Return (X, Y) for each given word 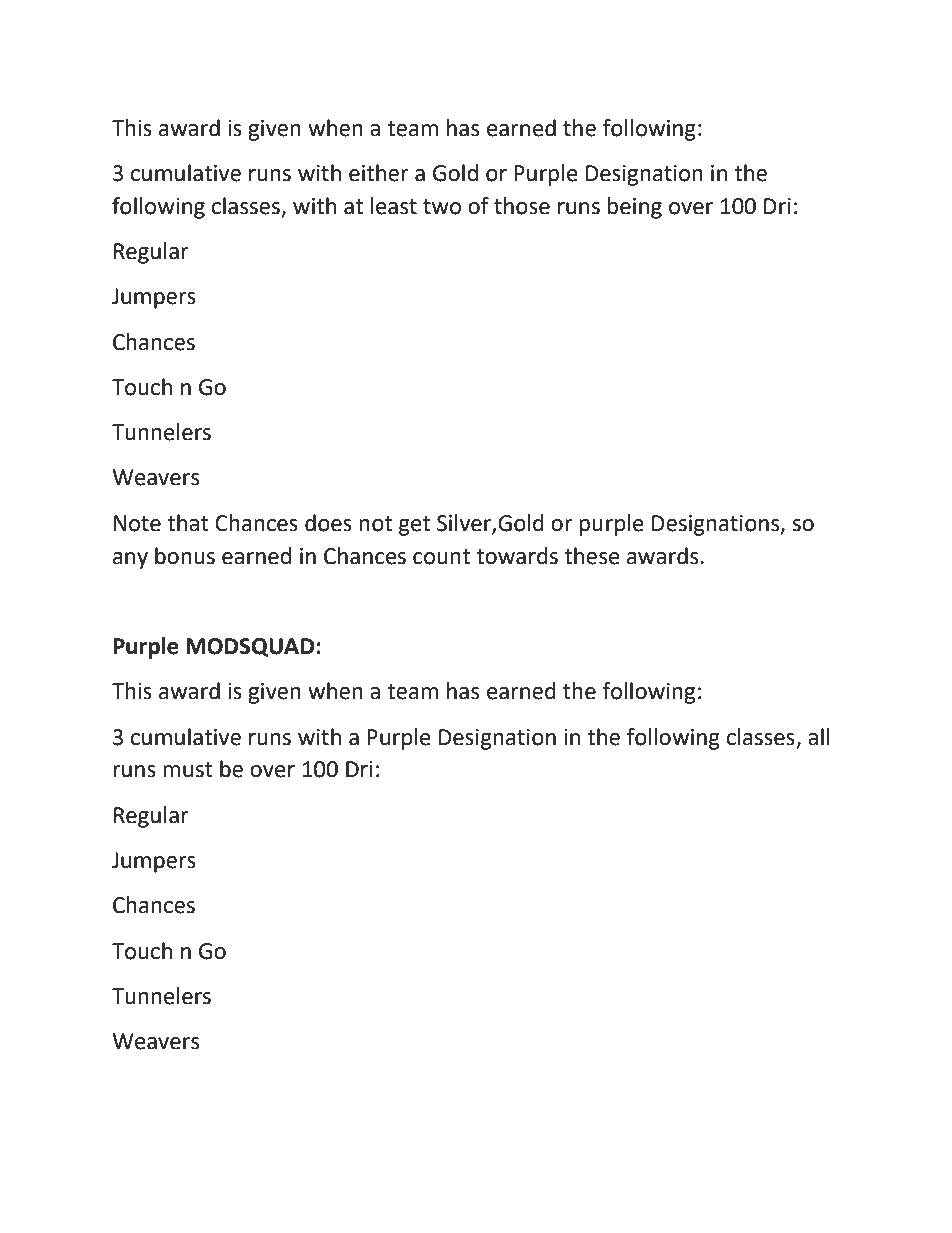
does (328, 523)
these (592, 556)
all (819, 737)
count (441, 557)
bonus (185, 556)
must (188, 770)
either (379, 173)
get (414, 526)
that (188, 523)
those (522, 206)
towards (517, 556)
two (442, 207)
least (394, 206)
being (634, 208)
